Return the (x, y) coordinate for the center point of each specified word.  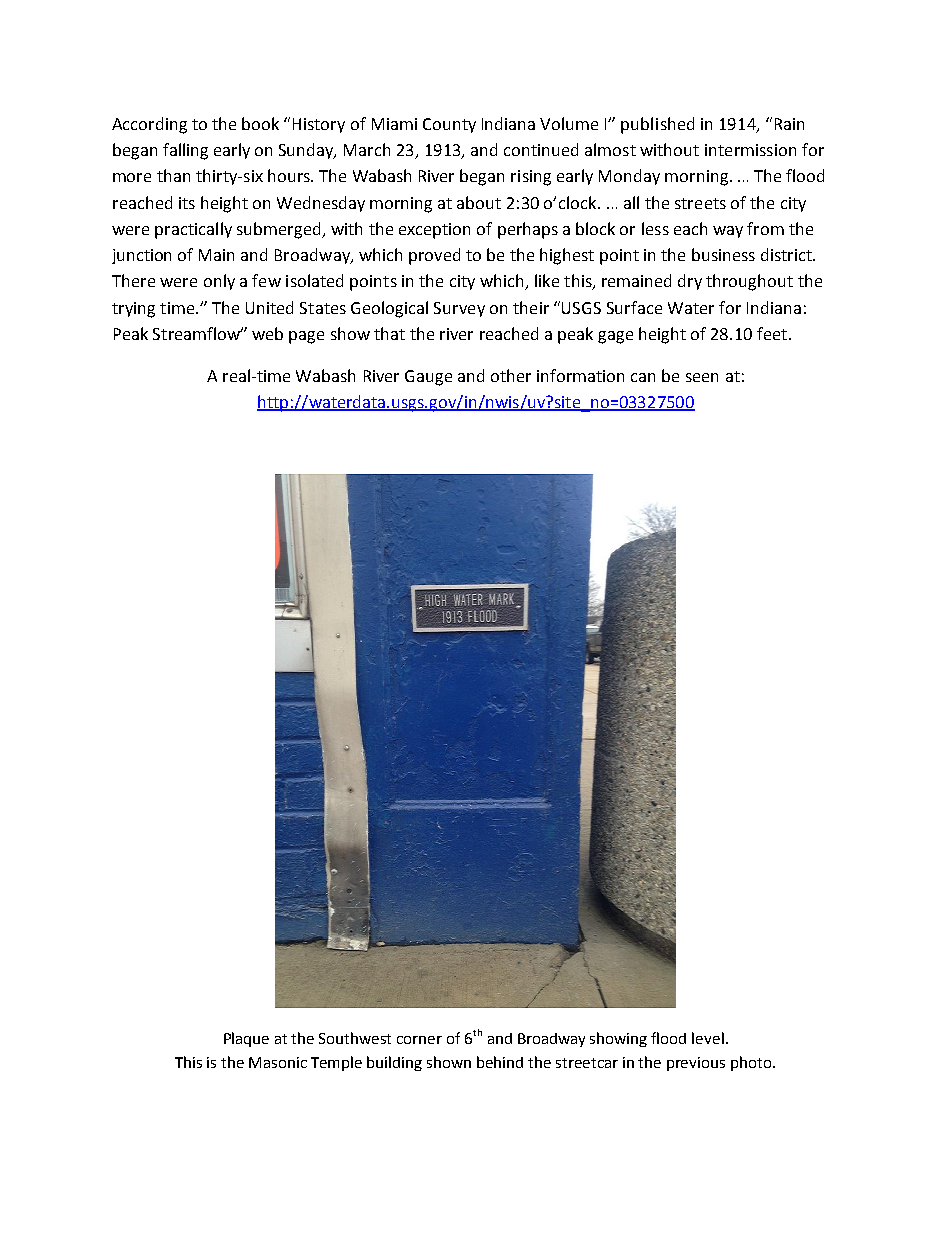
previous (696, 1064)
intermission (750, 150)
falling (185, 151)
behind (500, 1062)
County (449, 125)
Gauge (428, 378)
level (708, 1038)
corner (419, 1040)
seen (702, 377)
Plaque (246, 1039)
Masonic (278, 1062)
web (267, 333)
